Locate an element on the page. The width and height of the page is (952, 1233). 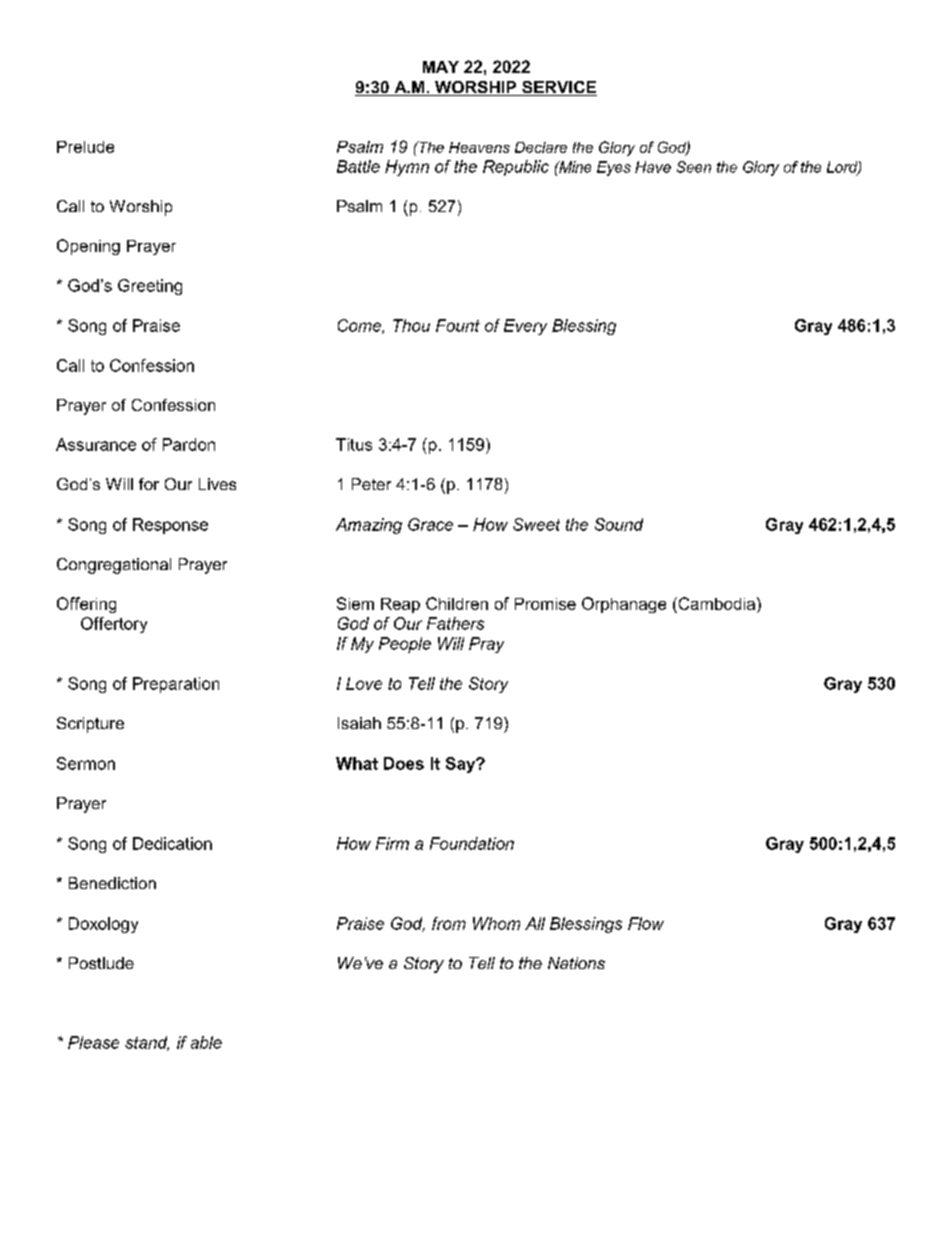
SERVICE is located at coordinates (558, 88).
